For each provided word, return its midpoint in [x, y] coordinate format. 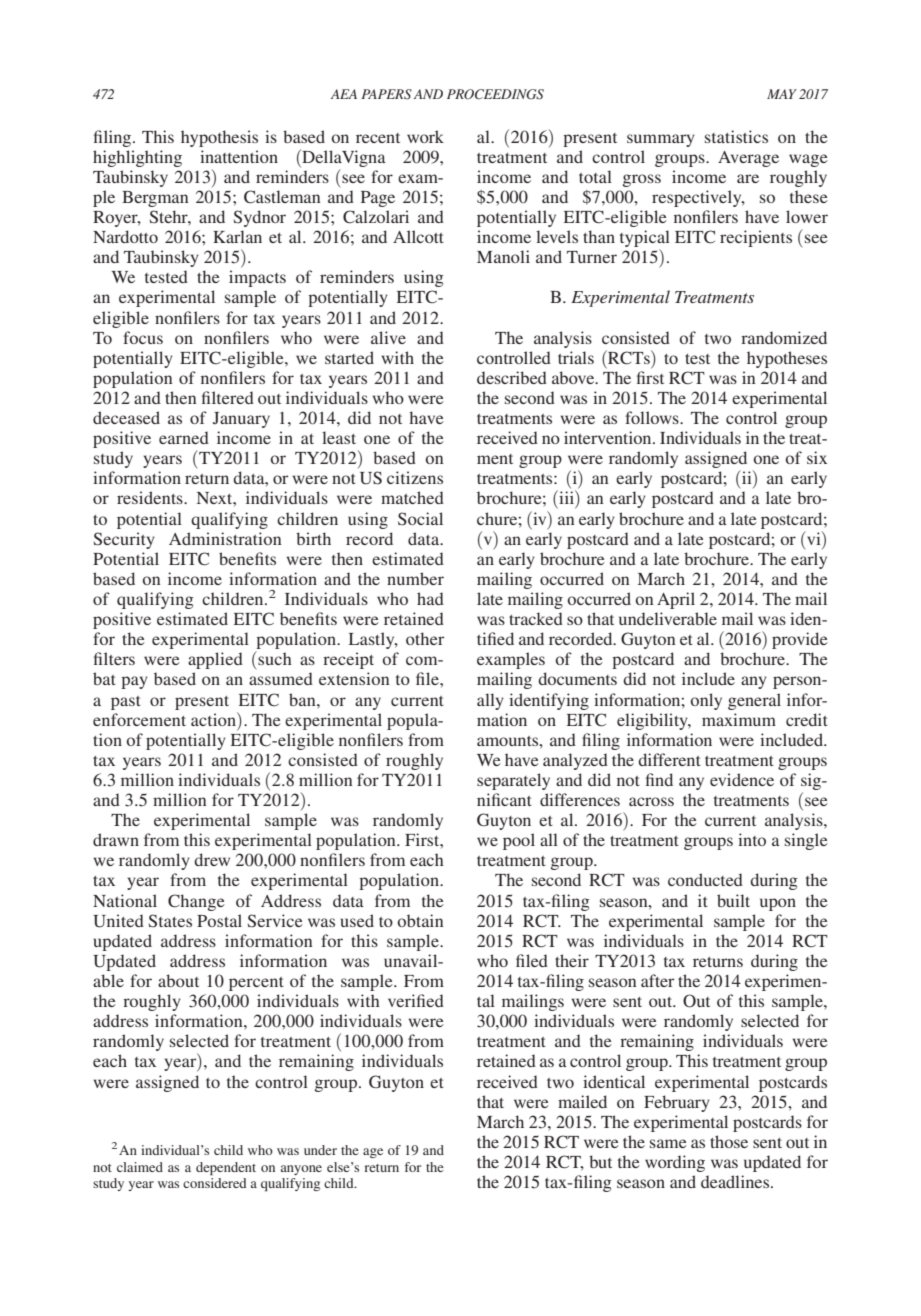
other [425, 638]
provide [800, 640]
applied [215, 660]
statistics [736, 136]
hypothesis [219, 138]
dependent [226, 1168]
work [425, 136]
